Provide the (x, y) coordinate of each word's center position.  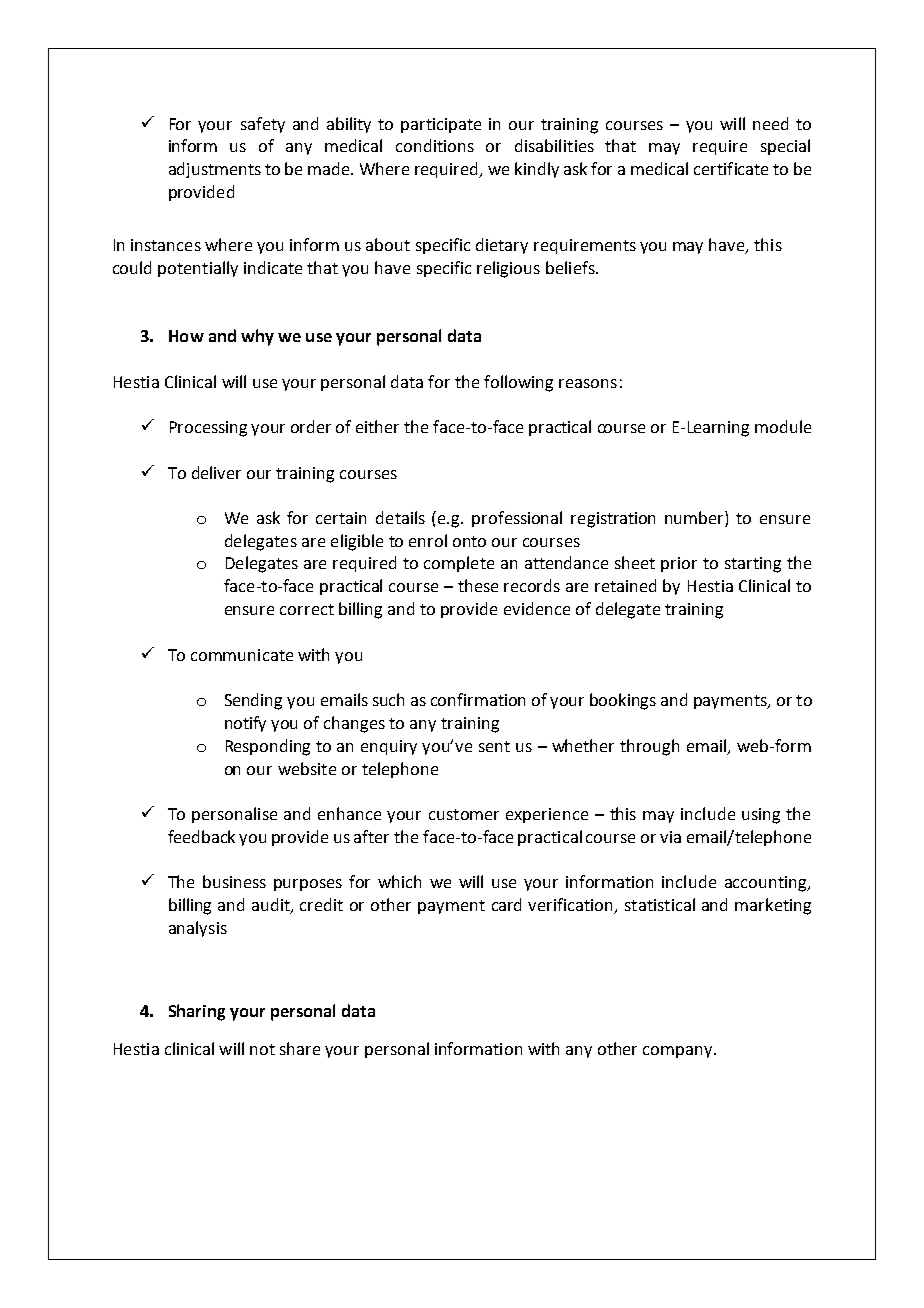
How (186, 336)
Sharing (197, 1012)
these (478, 585)
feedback (201, 836)
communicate (242, 655)
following (518, 383)
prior (679, 564)
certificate (731, 168)
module (783, 426)
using (761, 816)
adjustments (215, 170)
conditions (435, 145)
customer (464, 814)
